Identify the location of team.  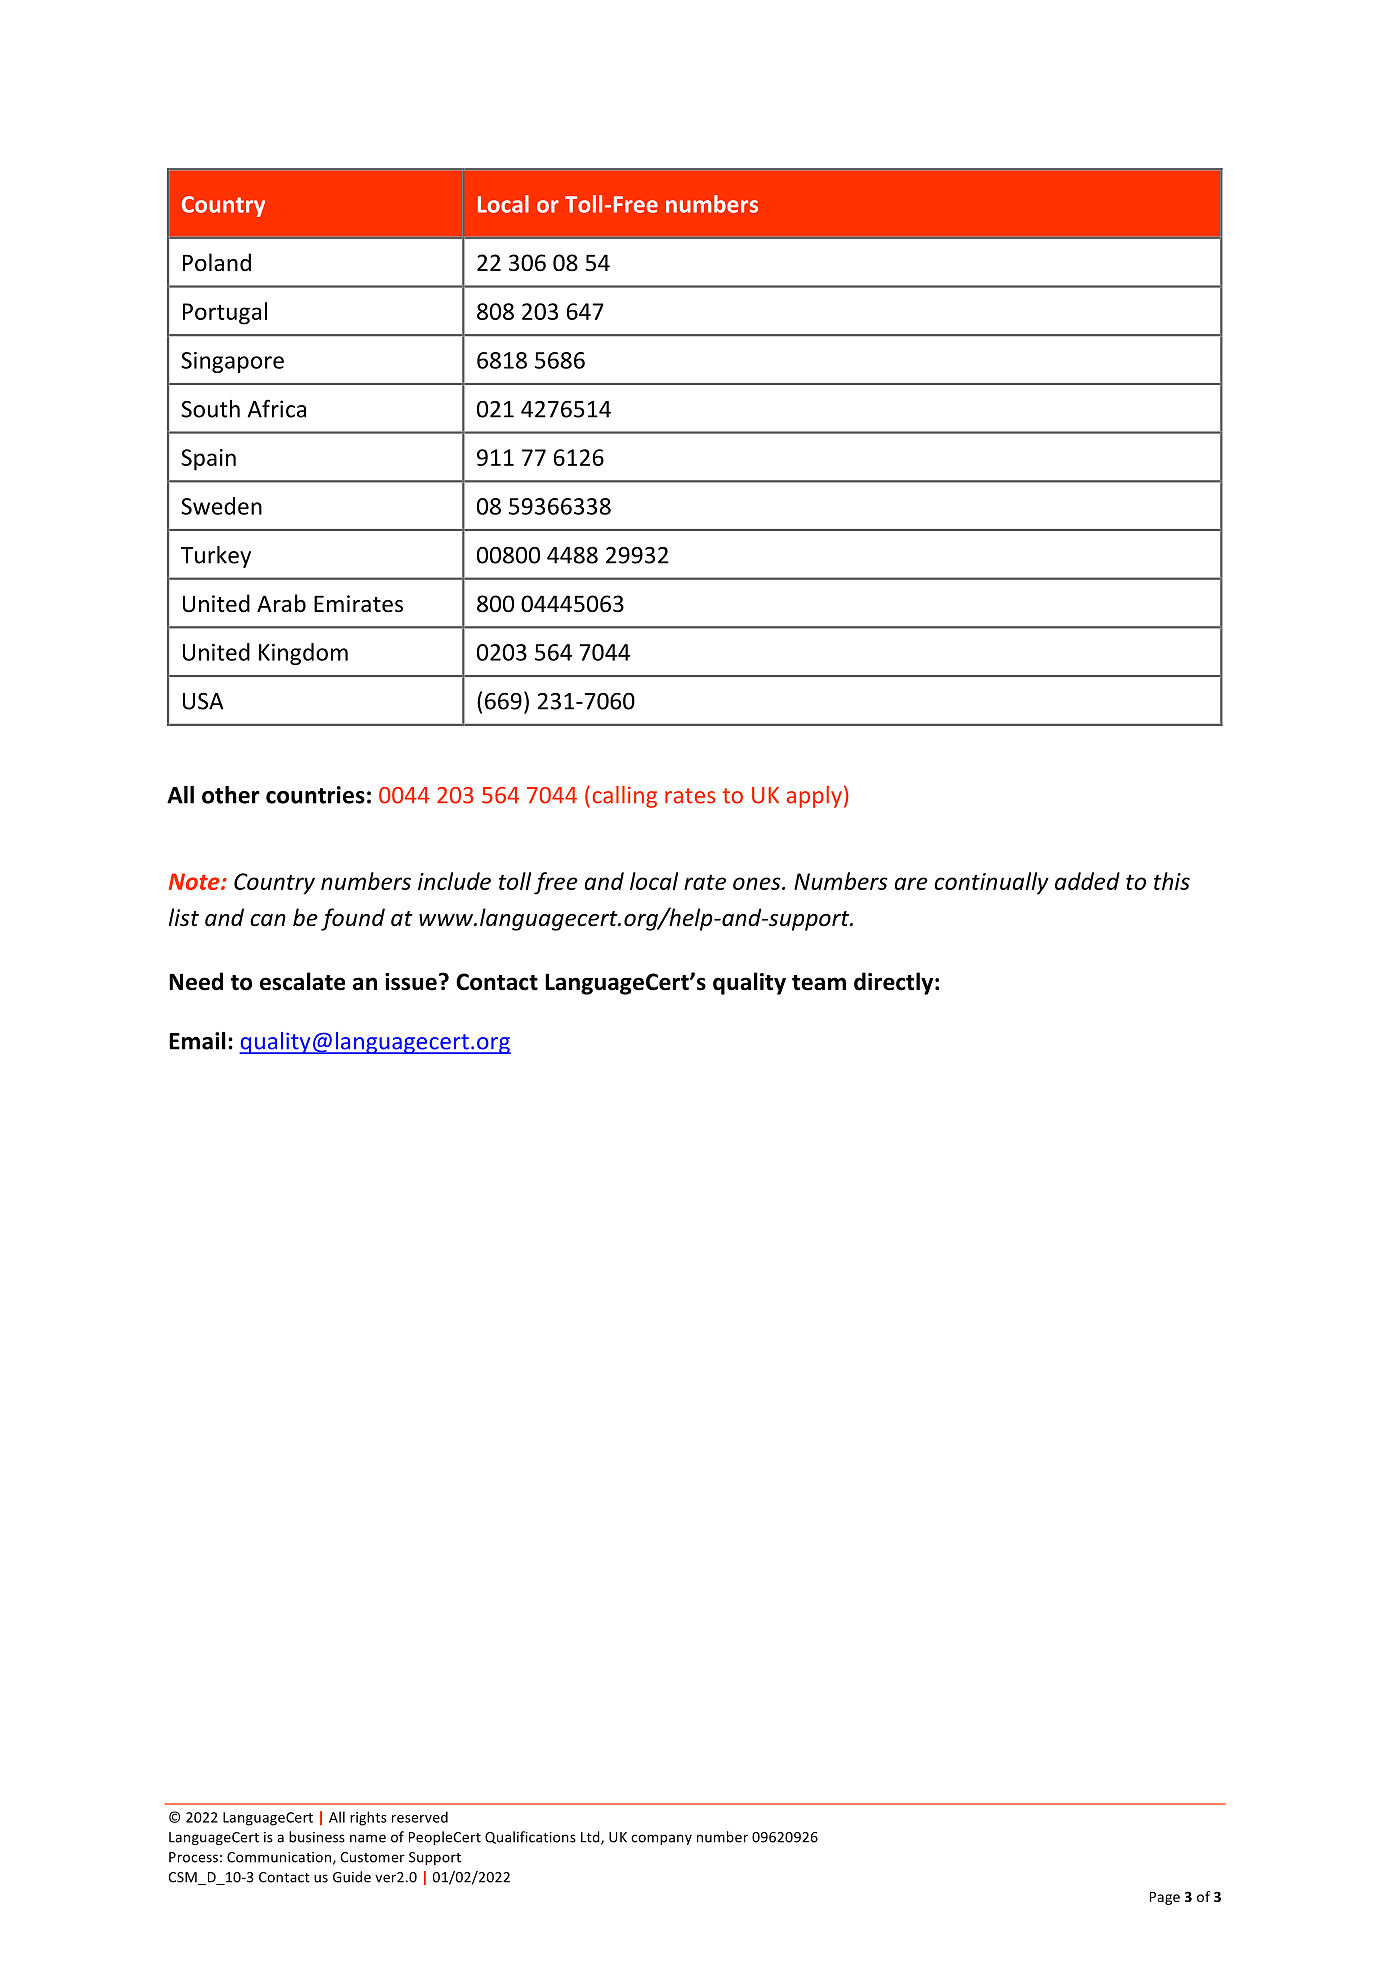
(819, 983).
